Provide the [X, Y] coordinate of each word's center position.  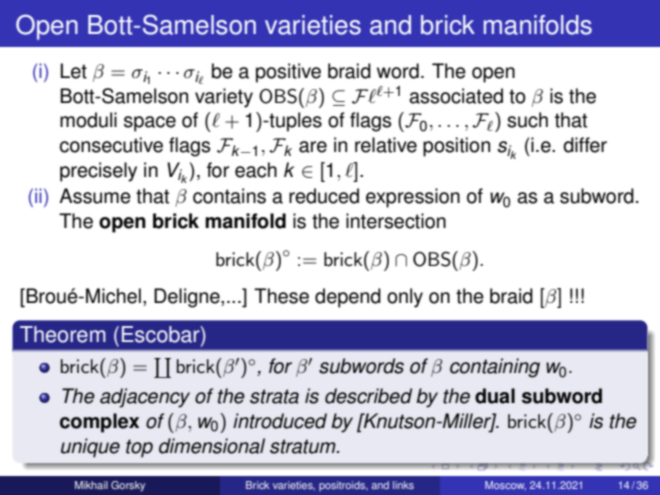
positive [288, 73]
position [456, 147]
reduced [324, 196]
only [405, 298]
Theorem [63, 334]
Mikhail [91, 485]
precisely [98, 172]
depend [348, 298]
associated [456, 96]
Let [73, 71]
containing [495, 368]
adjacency [145, 398]
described [368, 396]
